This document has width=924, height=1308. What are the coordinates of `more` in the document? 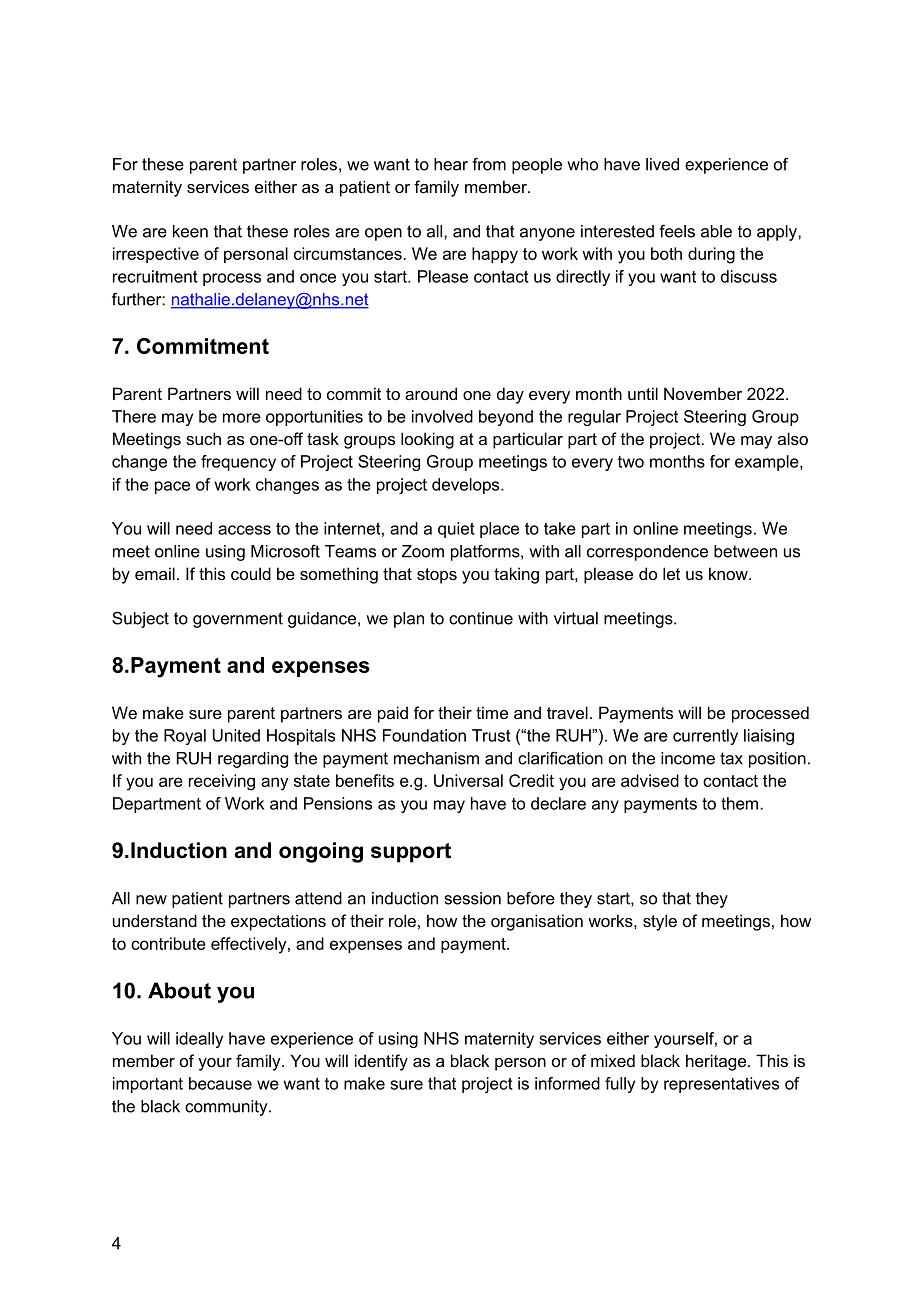 It's located at (242, 418).
